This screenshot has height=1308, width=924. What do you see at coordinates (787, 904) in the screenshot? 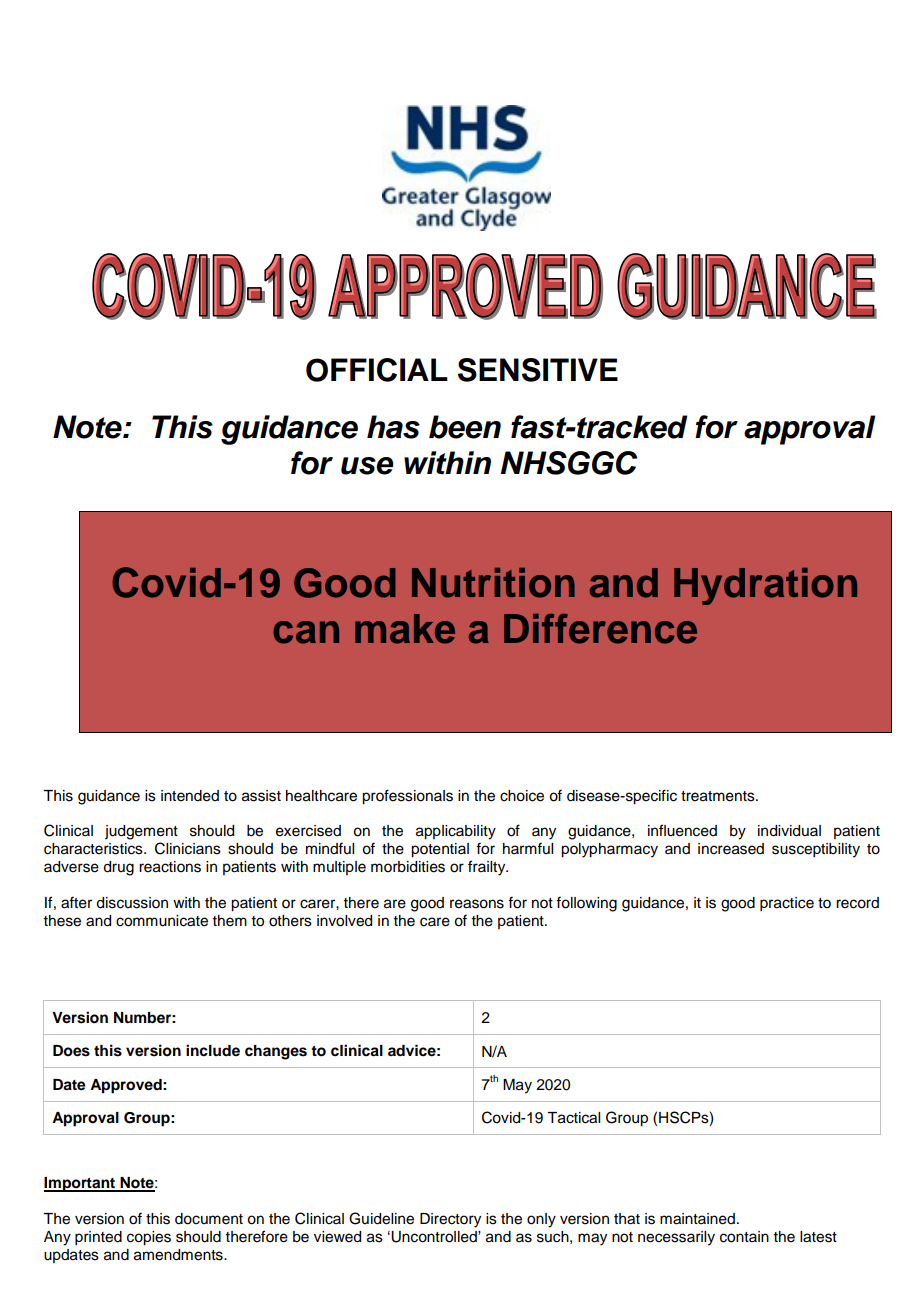
I see `practice` at bounding box center [787, 904].
